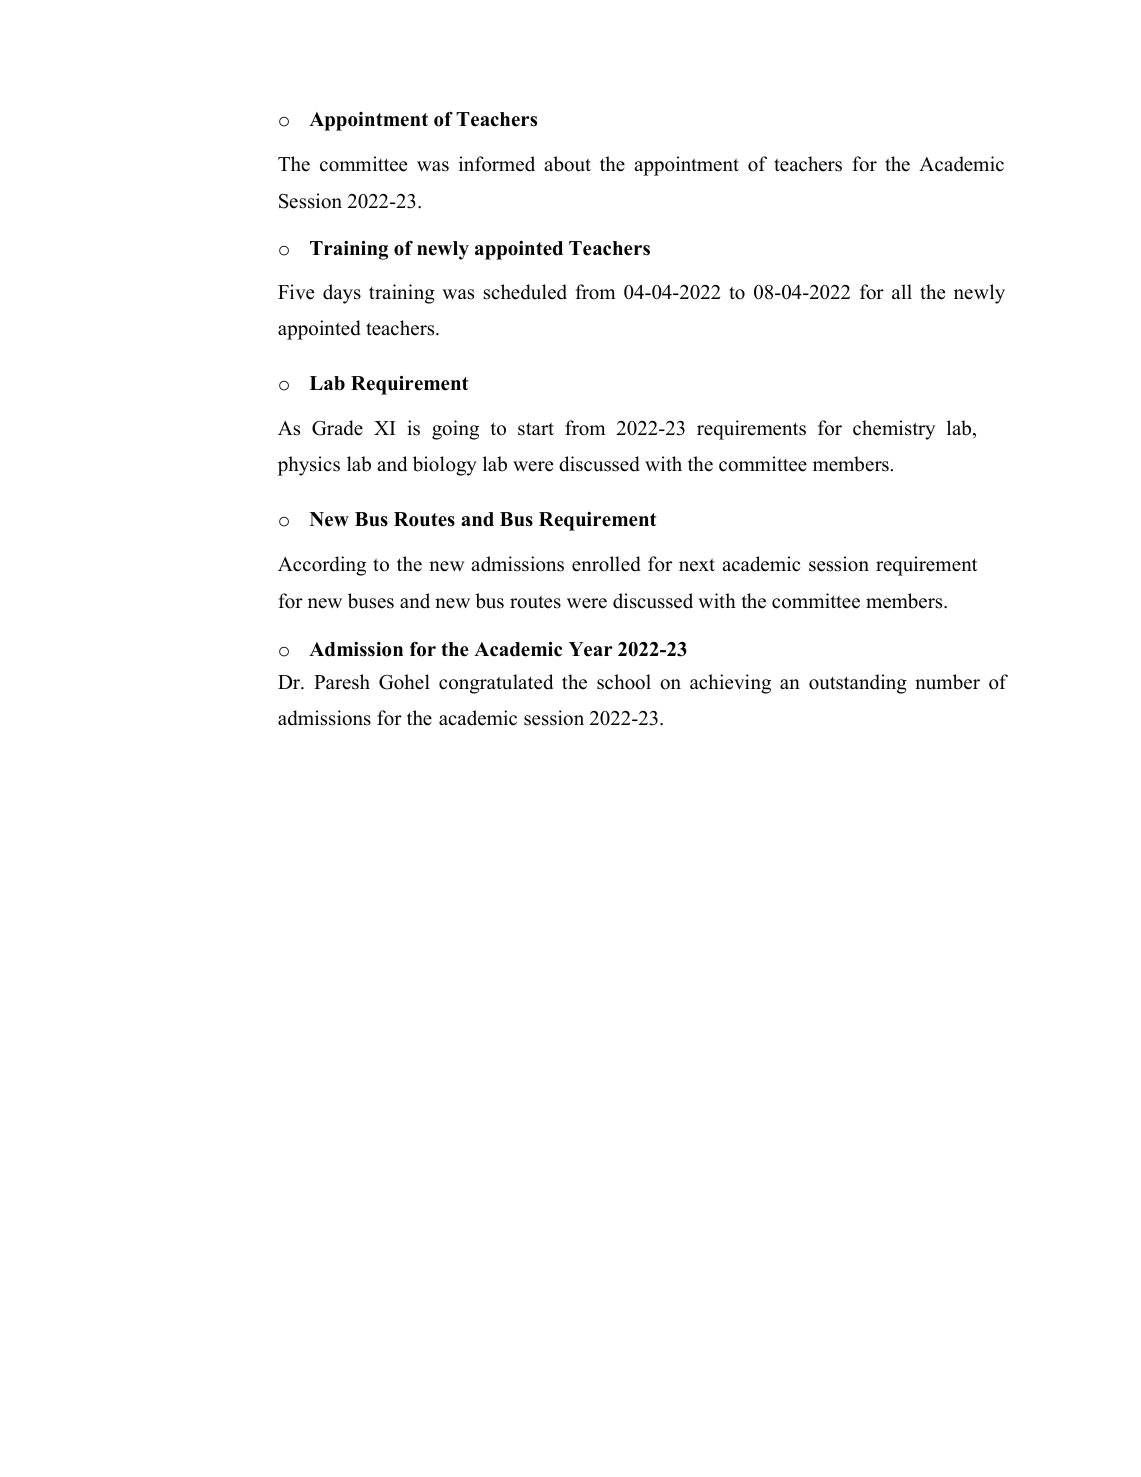  I want to click on chemistry, so click(894, 430).
